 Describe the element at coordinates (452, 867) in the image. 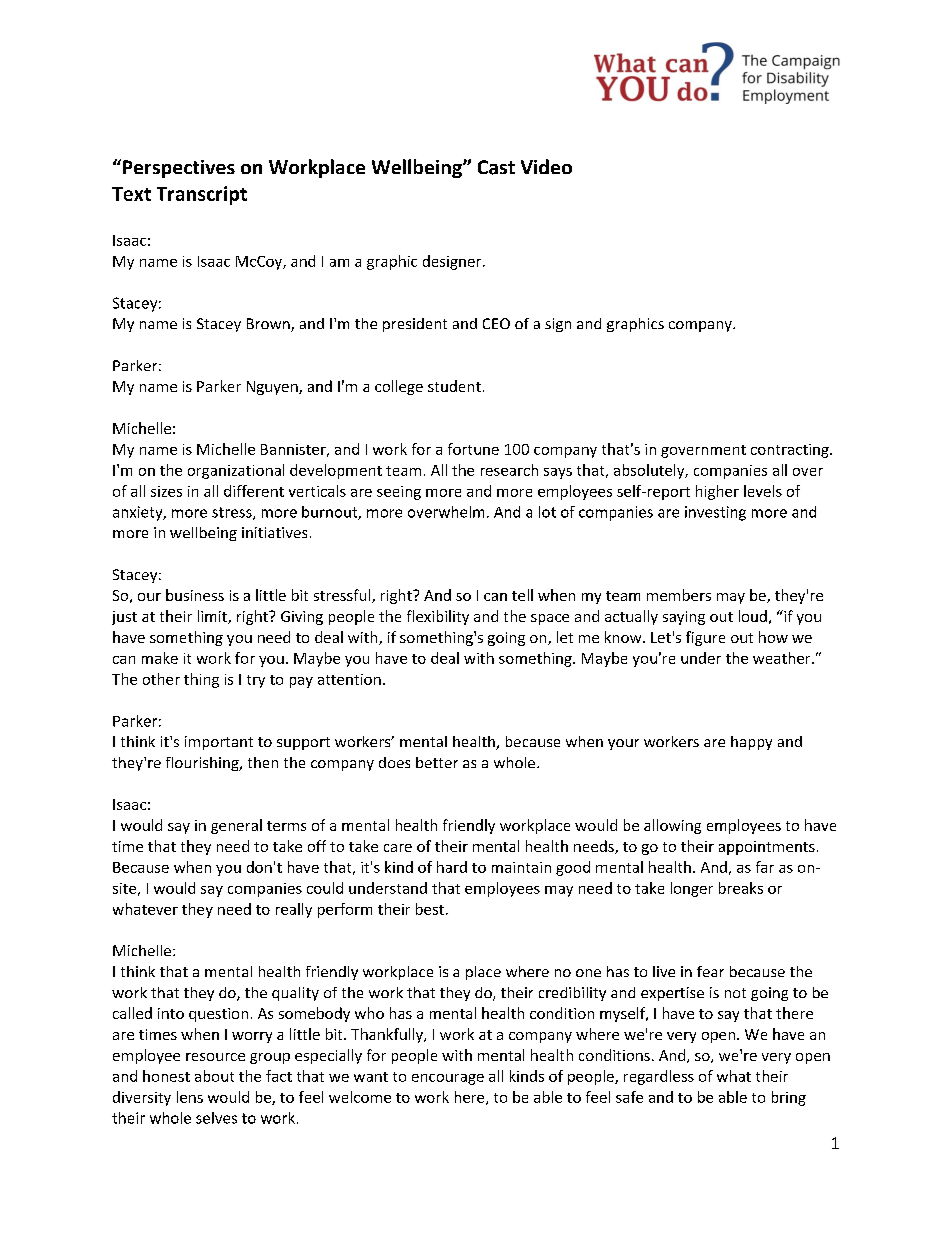

I see `hard` at that location.
